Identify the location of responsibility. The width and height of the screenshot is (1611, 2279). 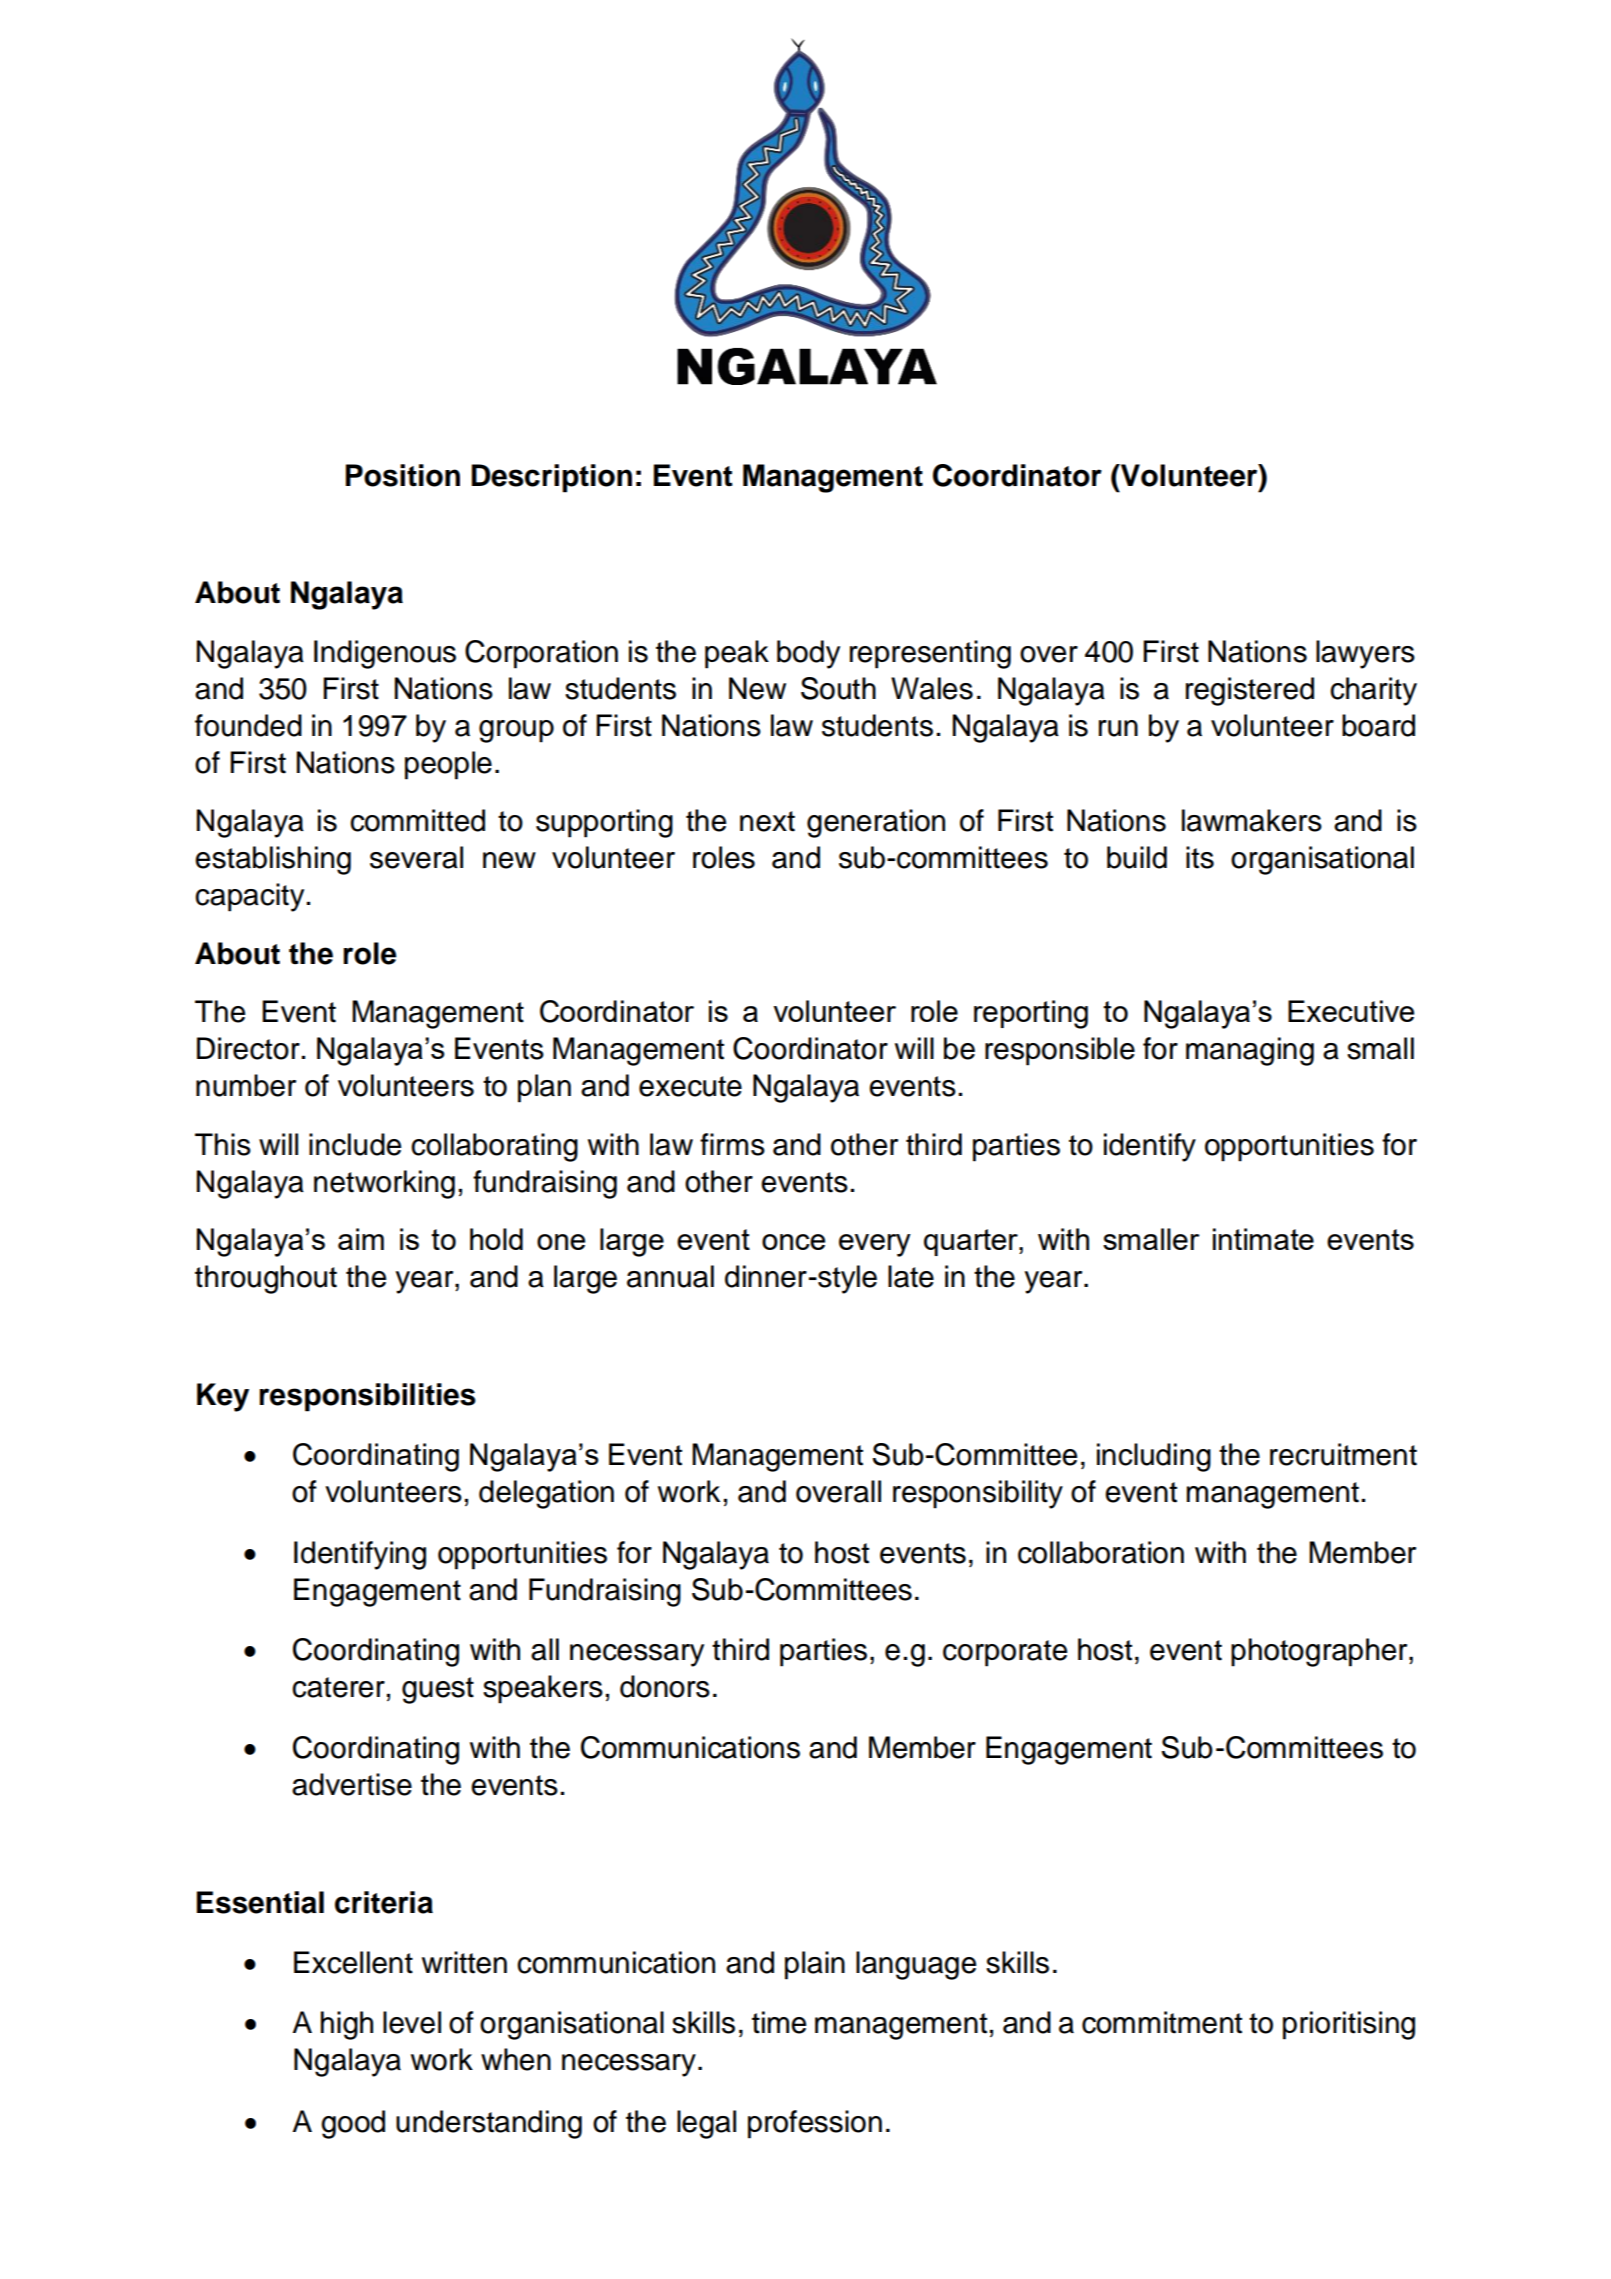
(978, 1494).
